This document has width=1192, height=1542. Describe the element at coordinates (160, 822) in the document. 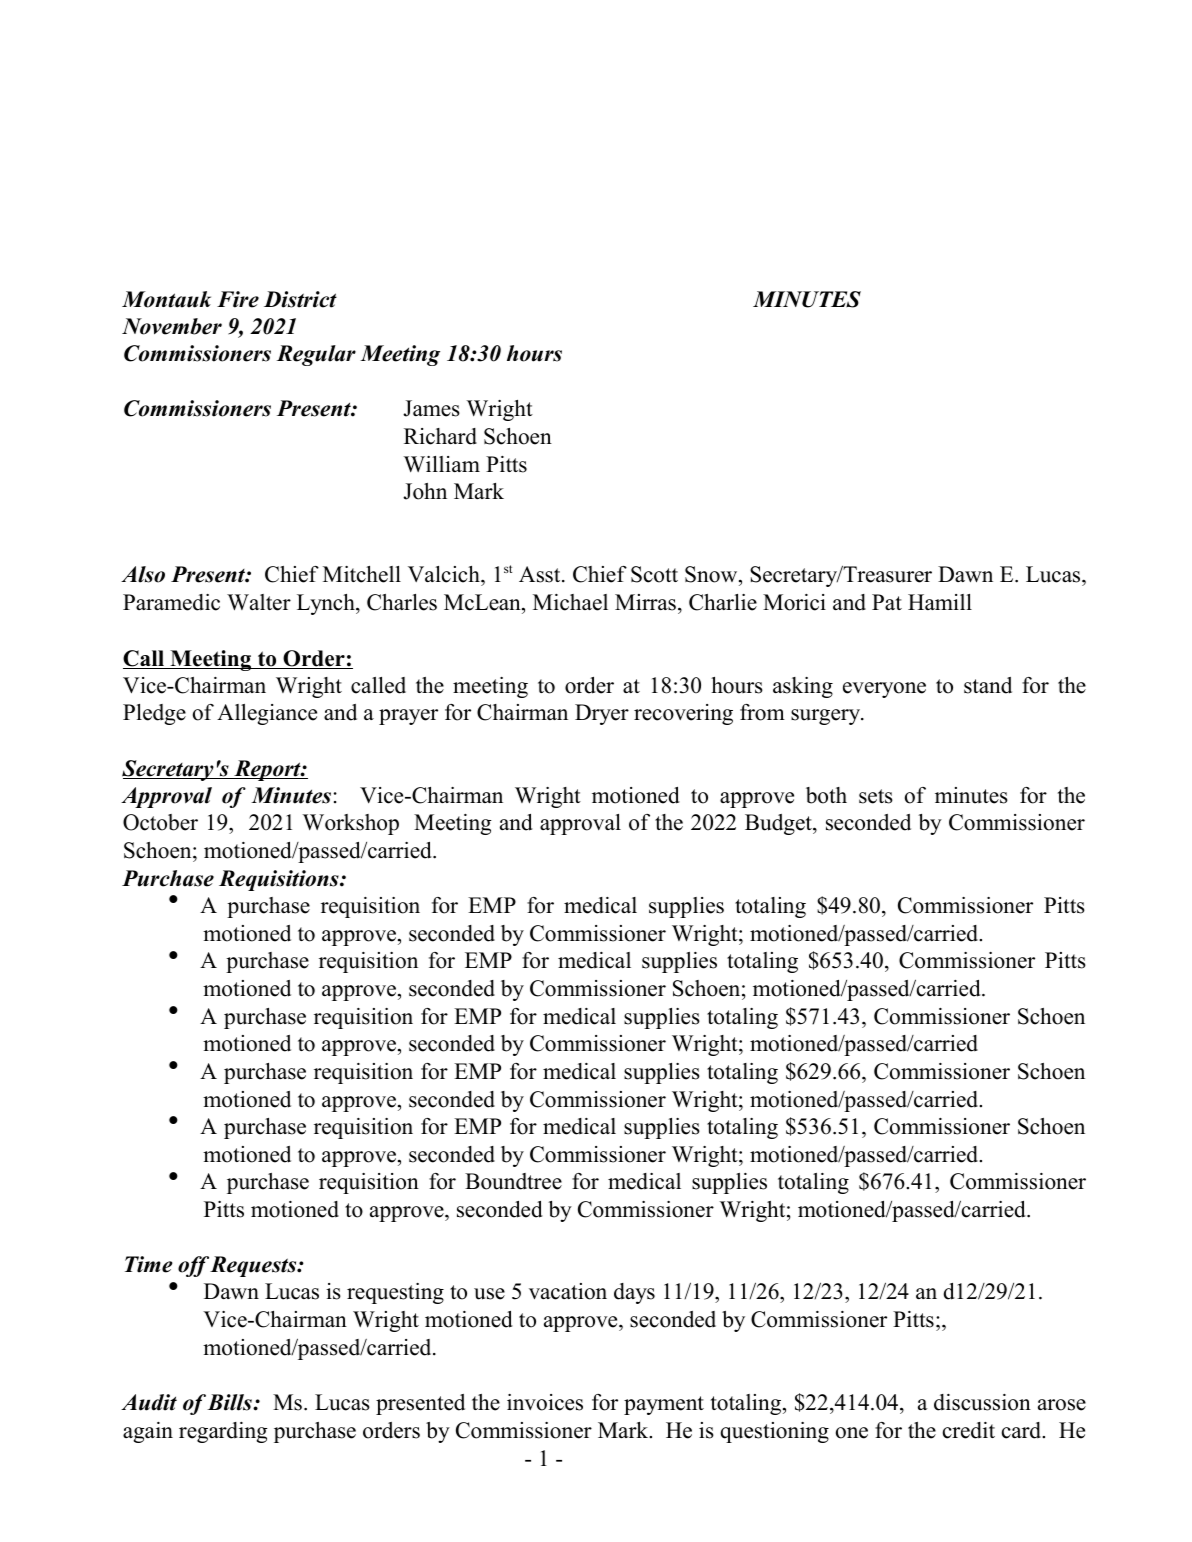

I see `October` at that location.
